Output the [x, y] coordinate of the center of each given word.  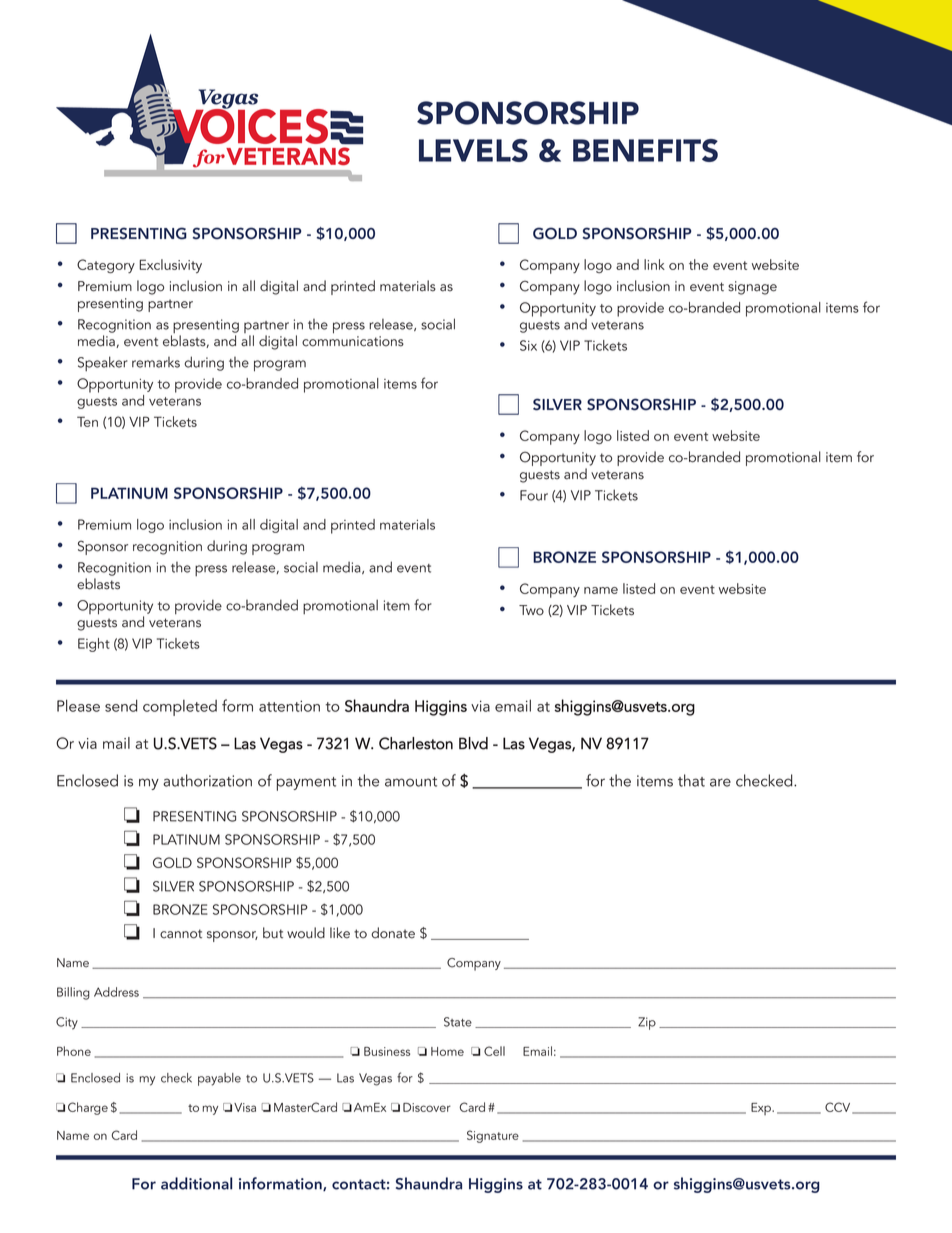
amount [411, 782]
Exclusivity [170, 266]
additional [196, 1183]
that [691, 780]
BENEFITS [645, 150]
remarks [156, 362]
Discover [427, 1107]
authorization [207, 780]
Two [531, 610]
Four [534, 495]
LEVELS [473, 150]
